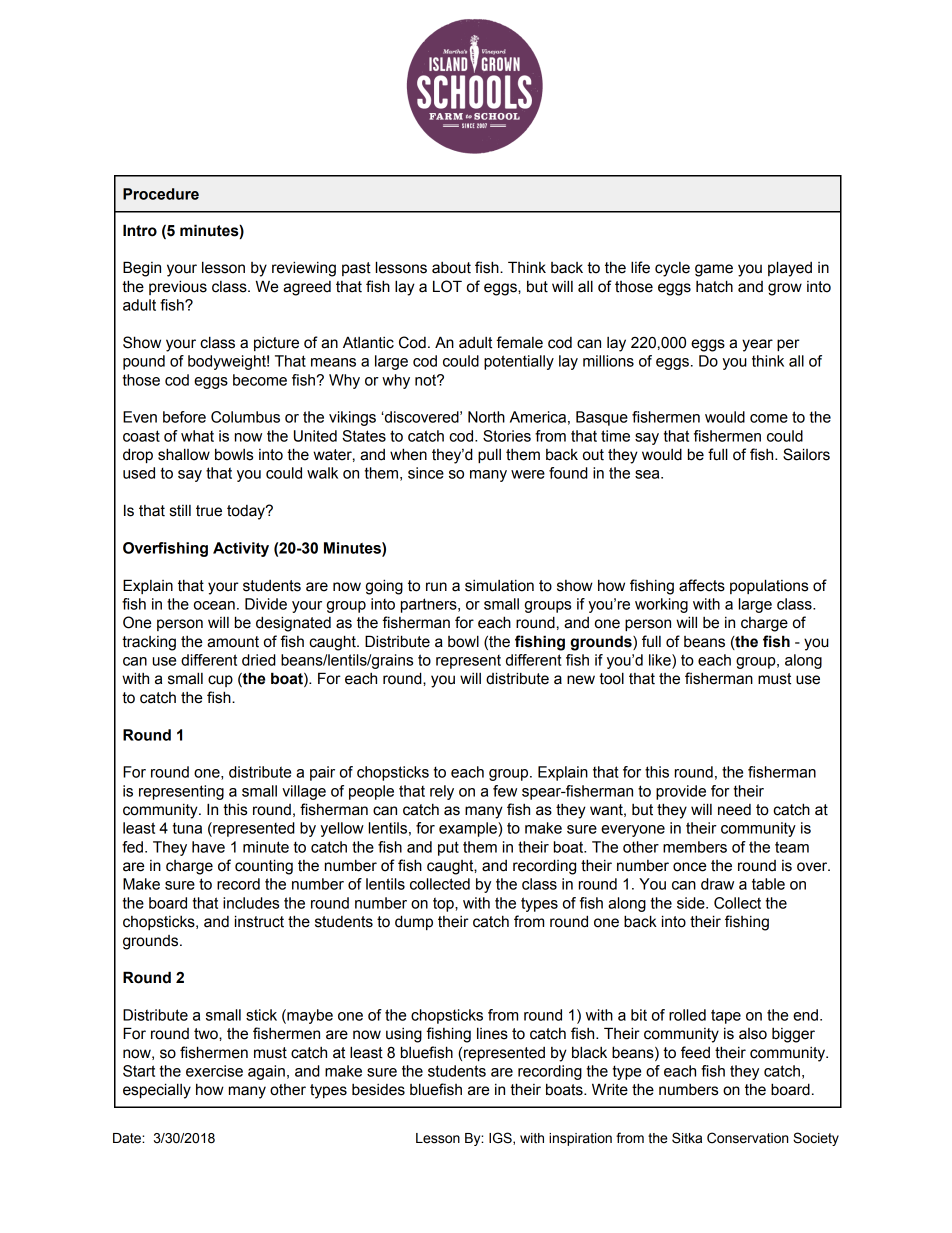 This document has height=1233, width=952. Describe the element at coordinates (501, 1138) in the document. I see `IGS` at that location.
